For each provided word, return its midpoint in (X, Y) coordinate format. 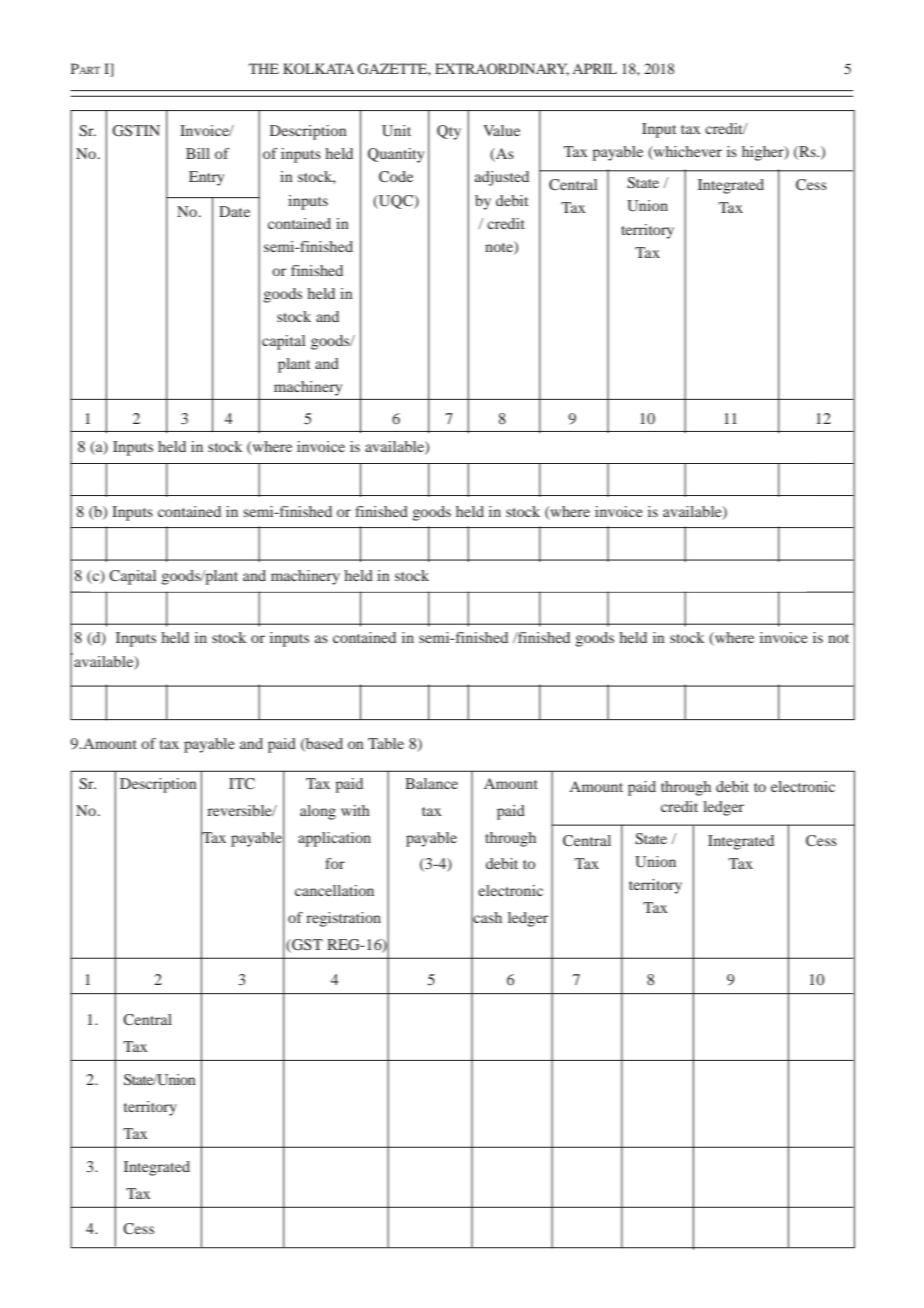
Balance (431, 783)
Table (386, 743)
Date (234, 211)
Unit (396, 131)
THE (264, 68)
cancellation (334, 890)
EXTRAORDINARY (502, 69)
